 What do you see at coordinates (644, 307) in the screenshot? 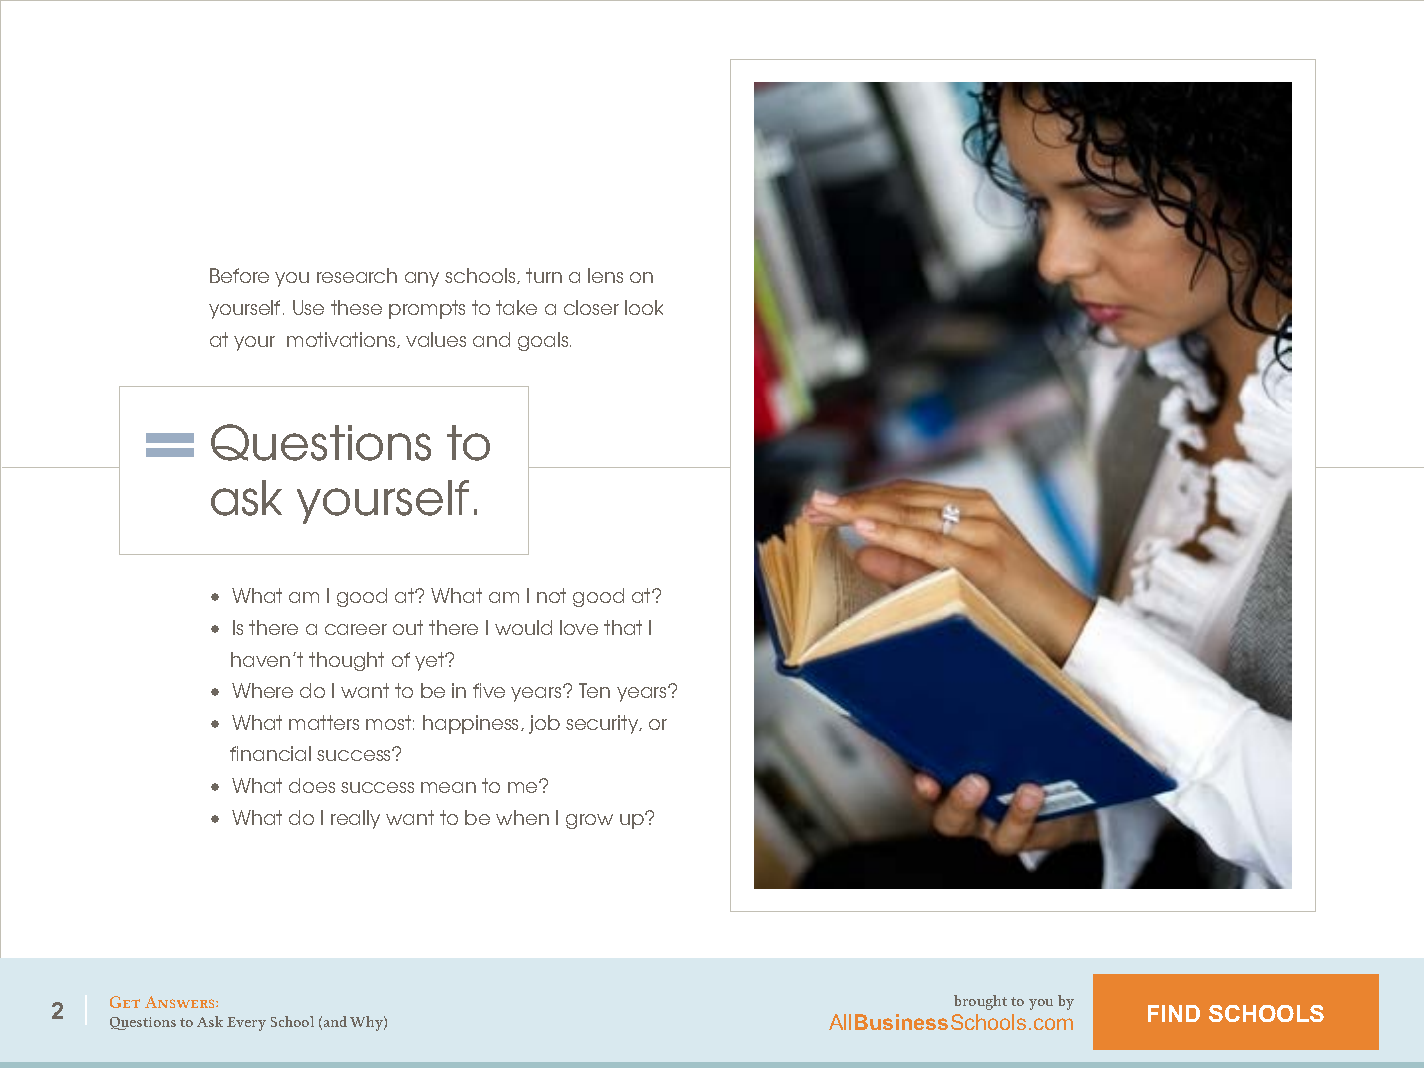
I see `look` at bounding box center [644, 307].
